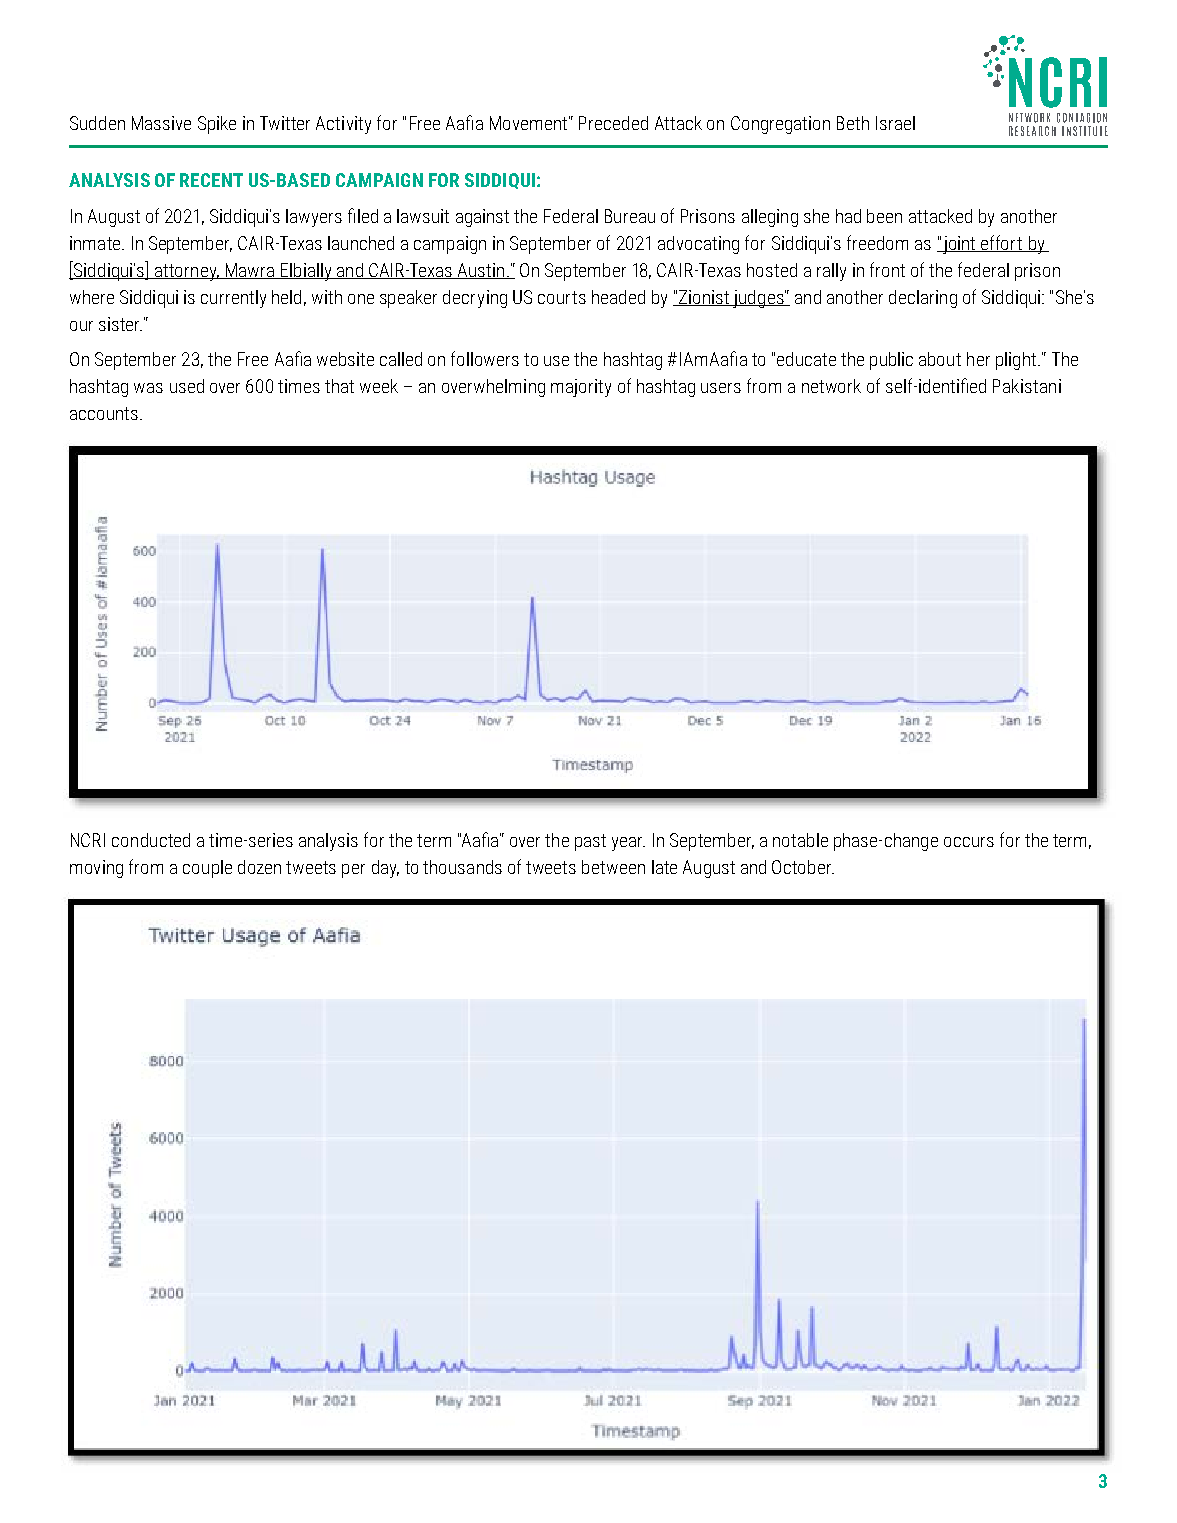  I want to click on currently, so click(233, 299).
